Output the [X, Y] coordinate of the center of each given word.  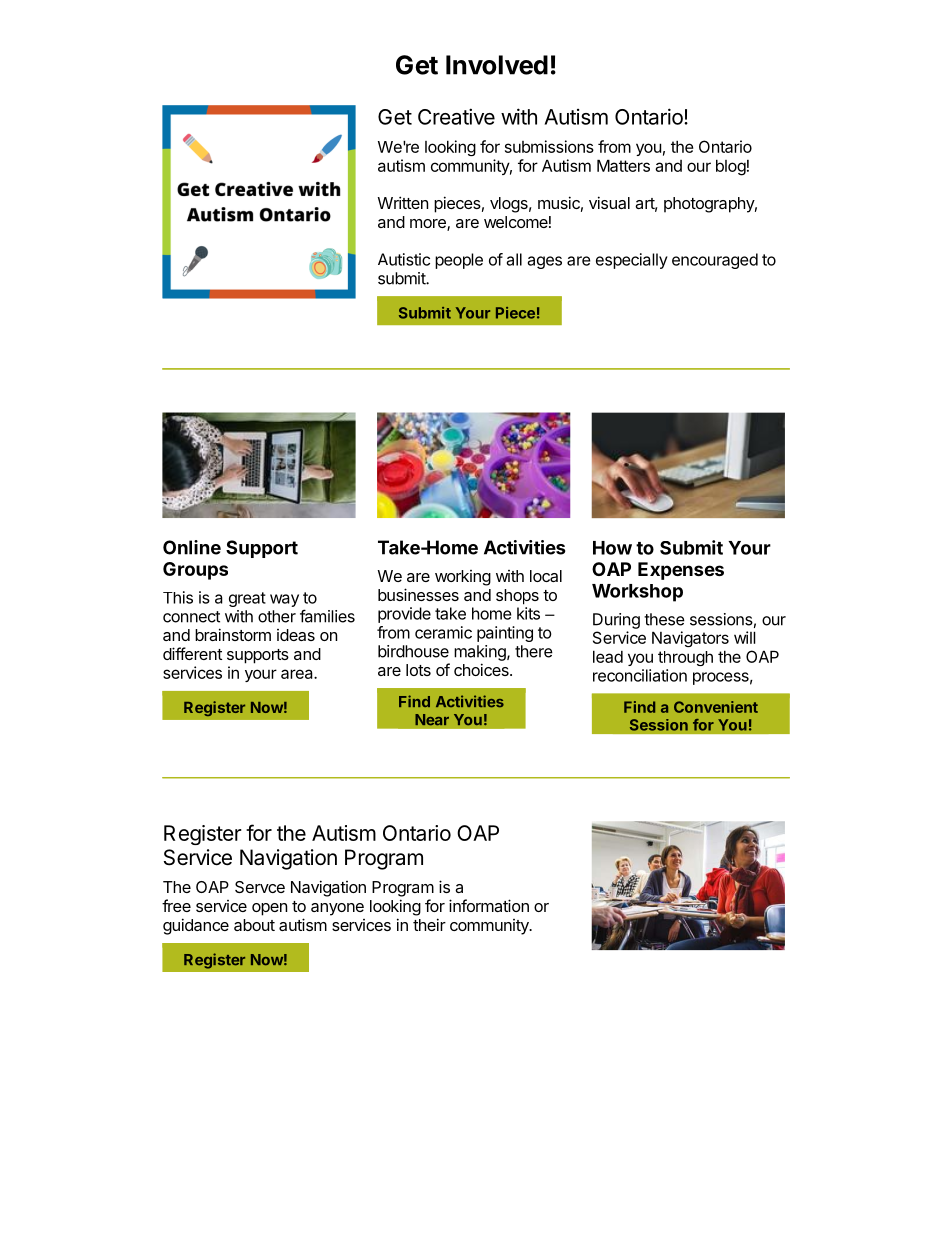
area [298, 674]
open [269, 909]
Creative [456, 116]
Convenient [716, 707]
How [612, 548]
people [459, 261]
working [463, 578]
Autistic [404, 259]
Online [192, 547]
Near [432, 720]
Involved [497, 65]
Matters [623, 165]
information [489, 905]
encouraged [715, 261]
